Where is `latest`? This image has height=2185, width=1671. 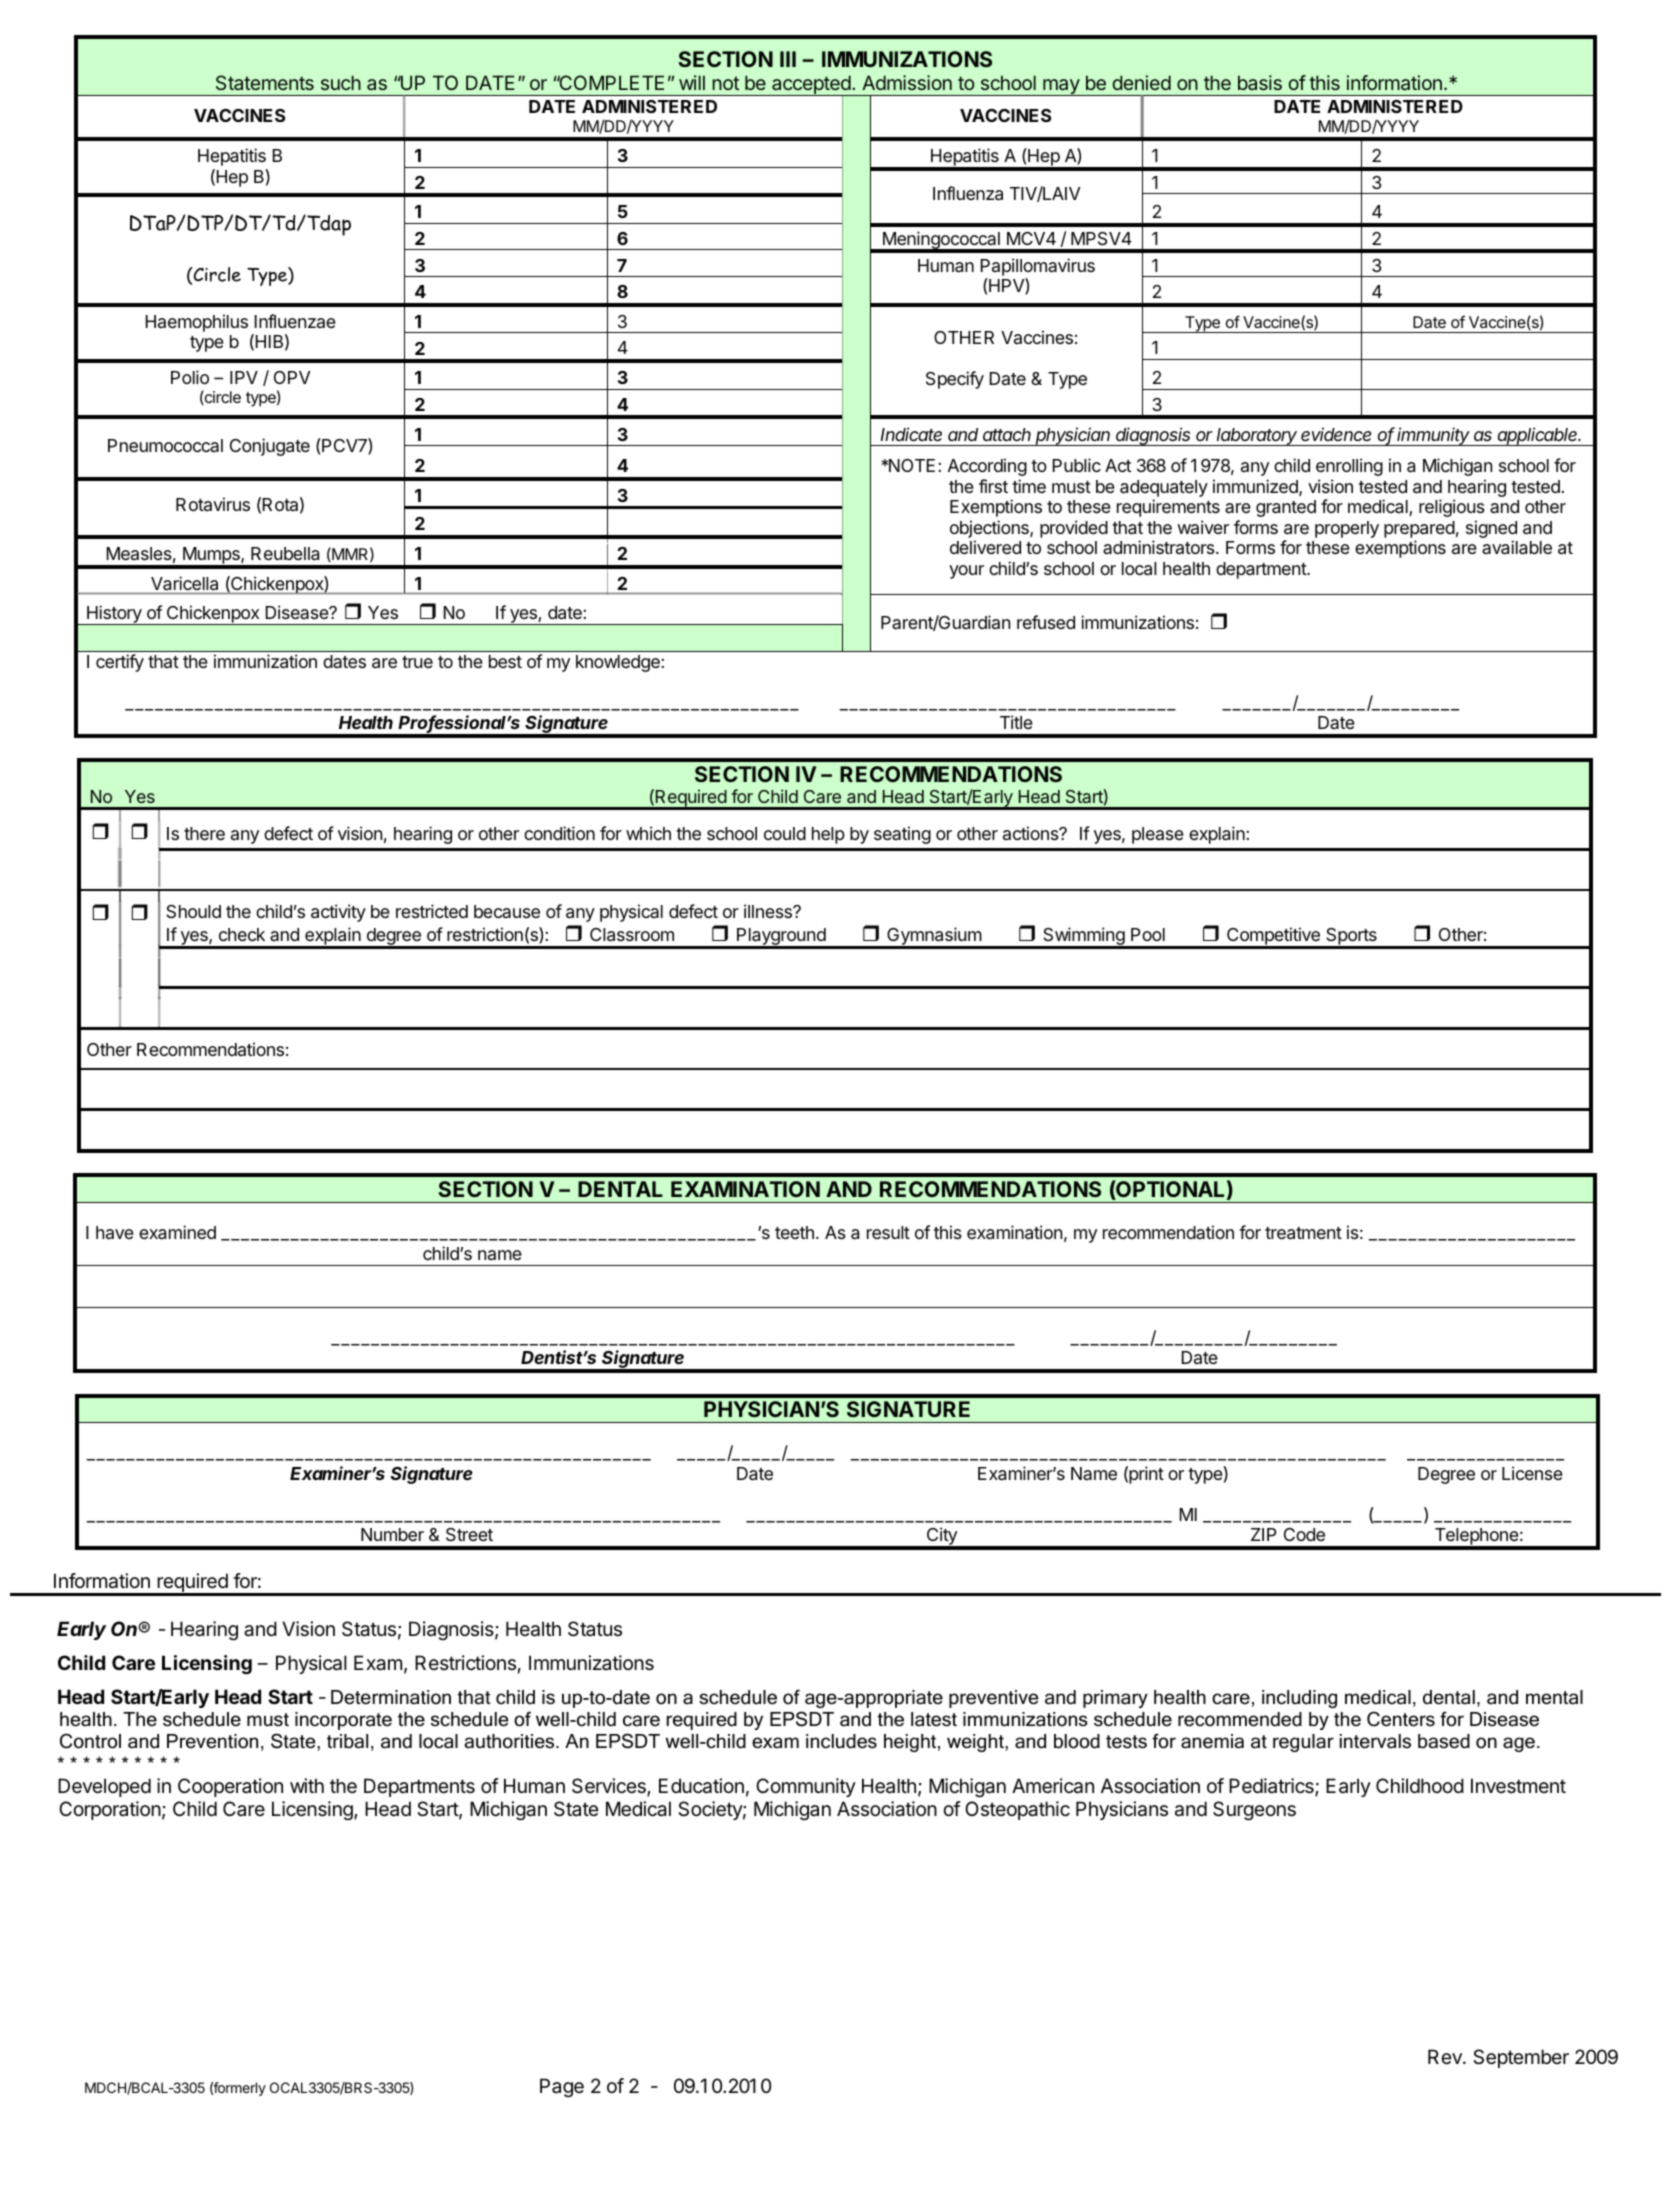 latest is located at coordinates (934, 1719).
